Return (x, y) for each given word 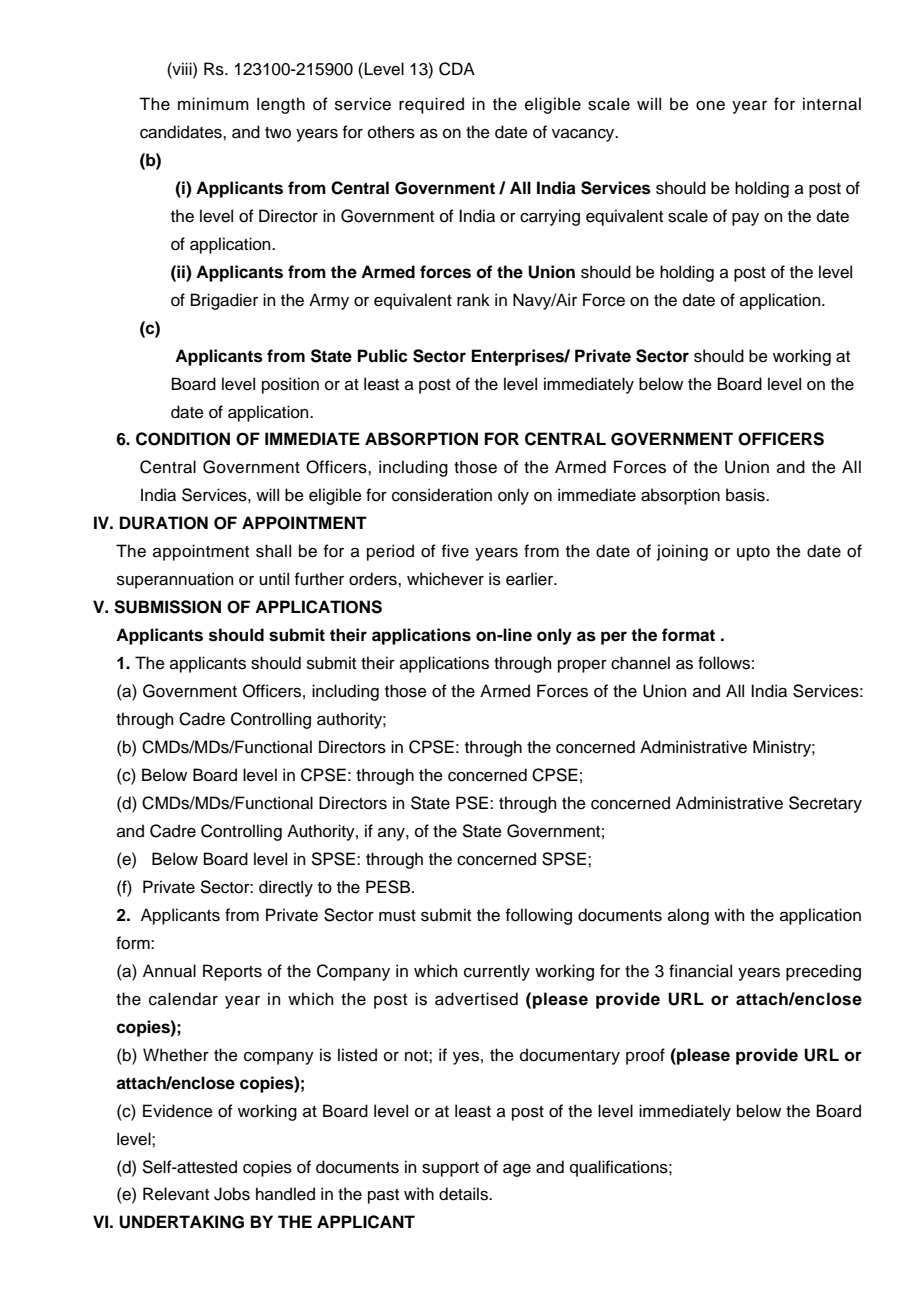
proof (645, 1056)
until (274, 579)
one (710, 106)
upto (753, 553)
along (688, 916)
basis (746, 495)
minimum (213, 104)
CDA (457, 69)
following (539, 916)
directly (286, 888)
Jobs (232, 1194)
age (517, 1170)
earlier (531, 579)
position (290, 385)
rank (473, 300)
